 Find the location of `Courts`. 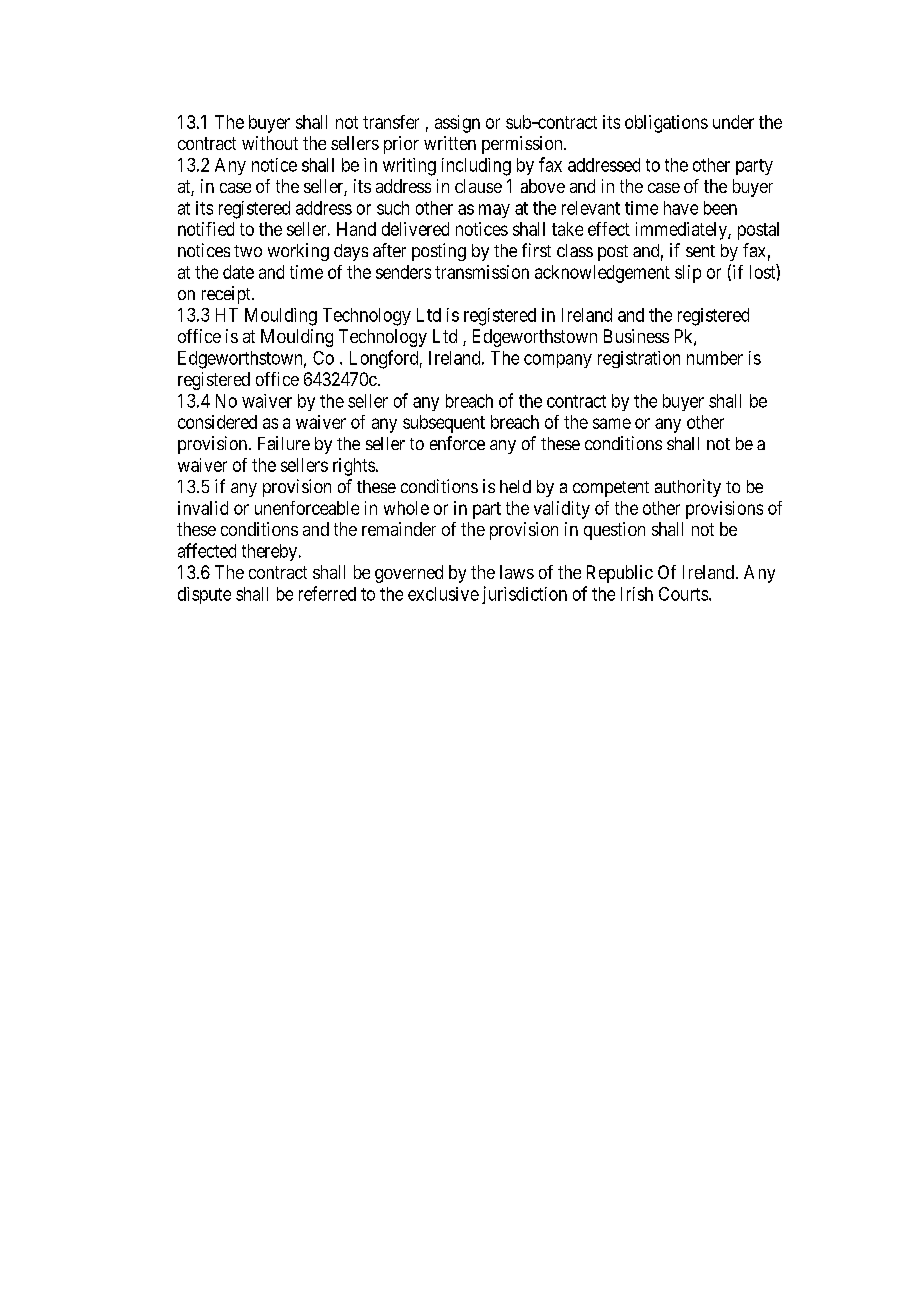

Courts is located at coordinates (683, 594).
